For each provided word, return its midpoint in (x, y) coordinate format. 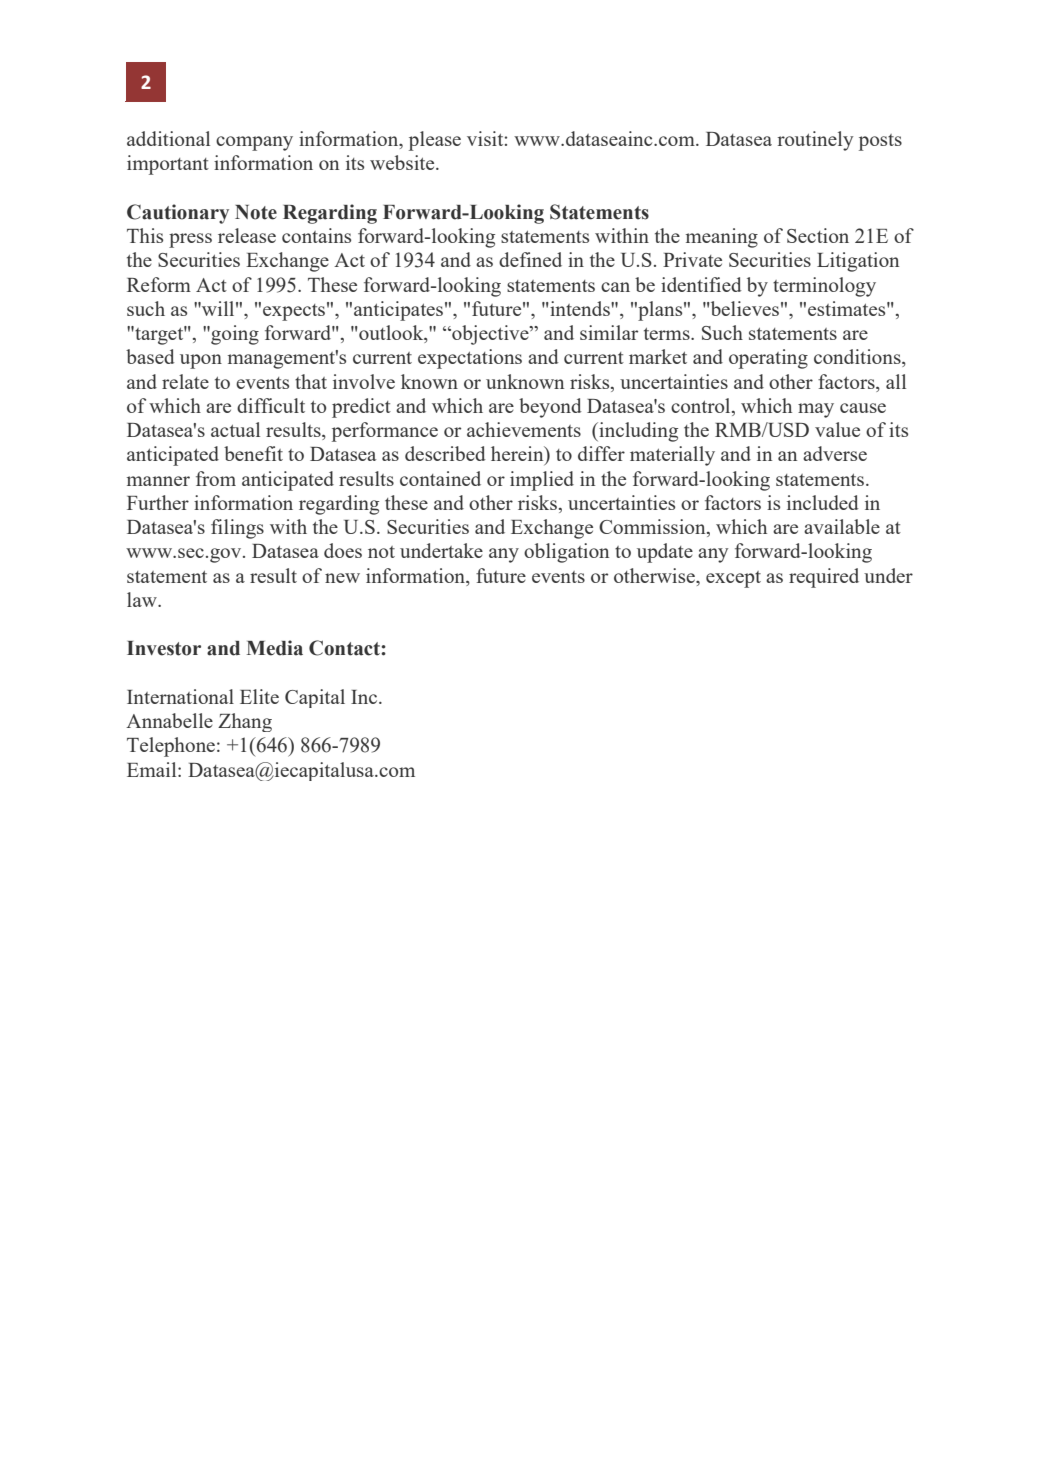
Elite (259, 696)
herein (518, 455)
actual (235, 429)
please (435, 141)
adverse (835, 453)
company (254, 143)
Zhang (245, 722)
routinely (815, 141)
